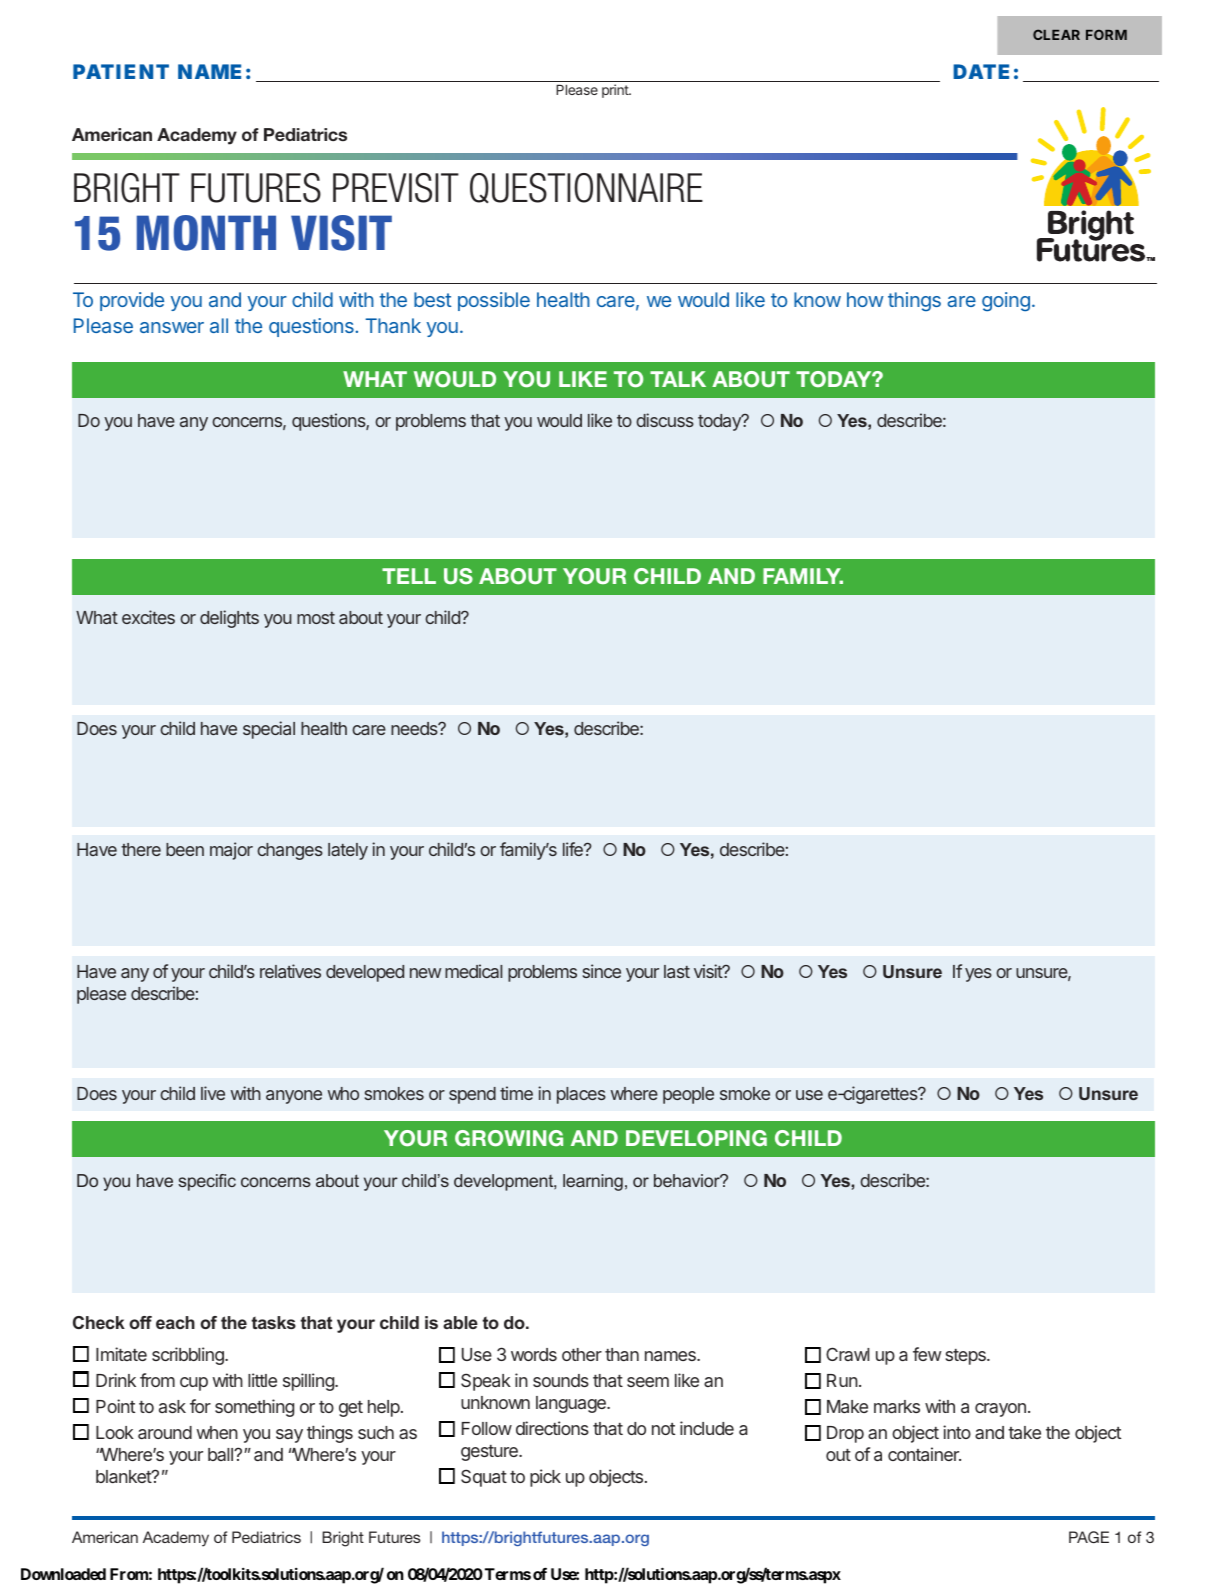 This screenshot has width=1227, height=1588. Describe the element at coordinates (677, 971) in the screenshot. I see `last` at that location.
